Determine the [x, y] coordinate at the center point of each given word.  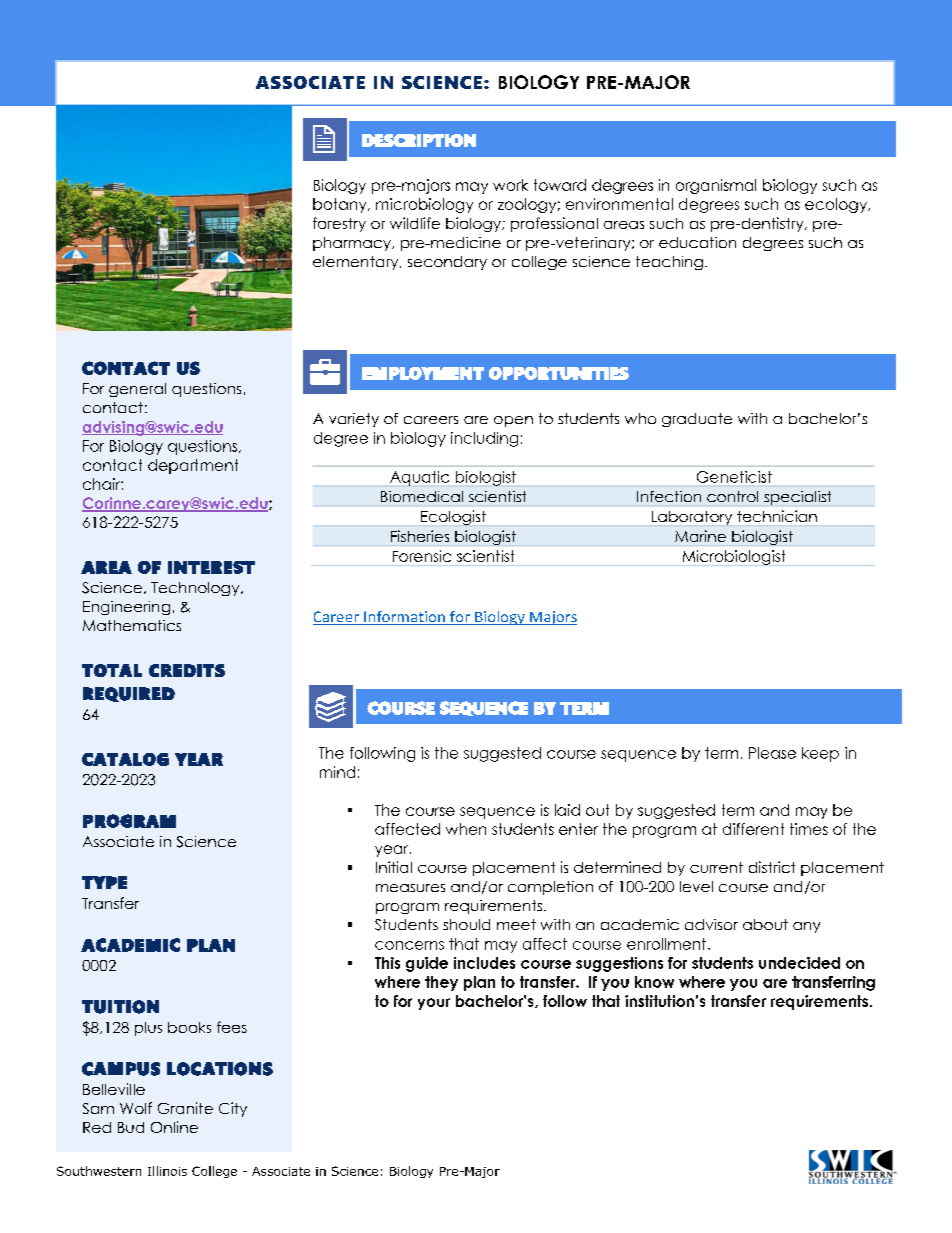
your [434, 1004]
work [510, 185]
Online [174, 1127]
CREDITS [187, 670]
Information [404, 618]
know [654, 982]
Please [772, 753]
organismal [716, 186]
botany [341, 205]
